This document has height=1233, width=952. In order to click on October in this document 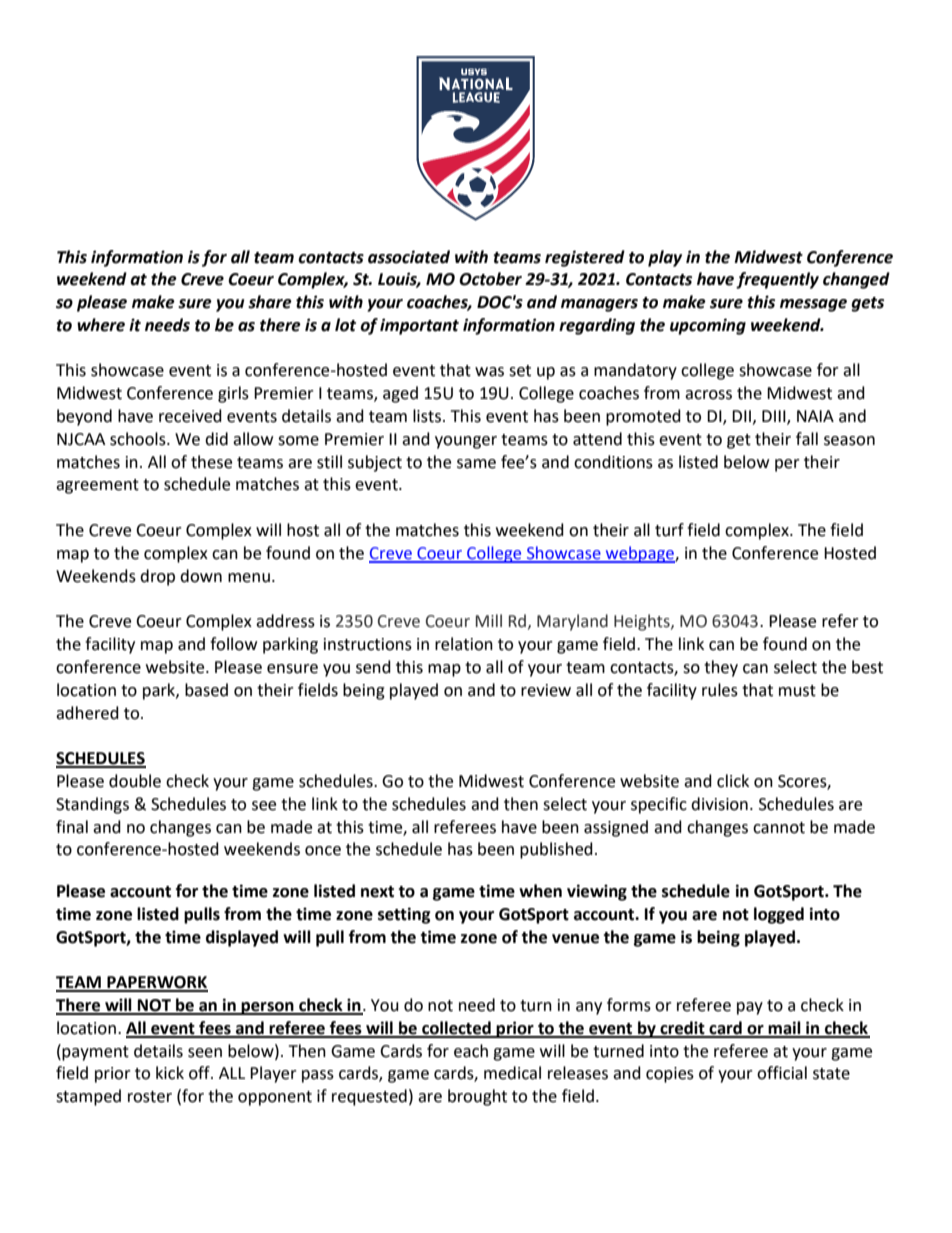, I will do `click(490, 279)`.
